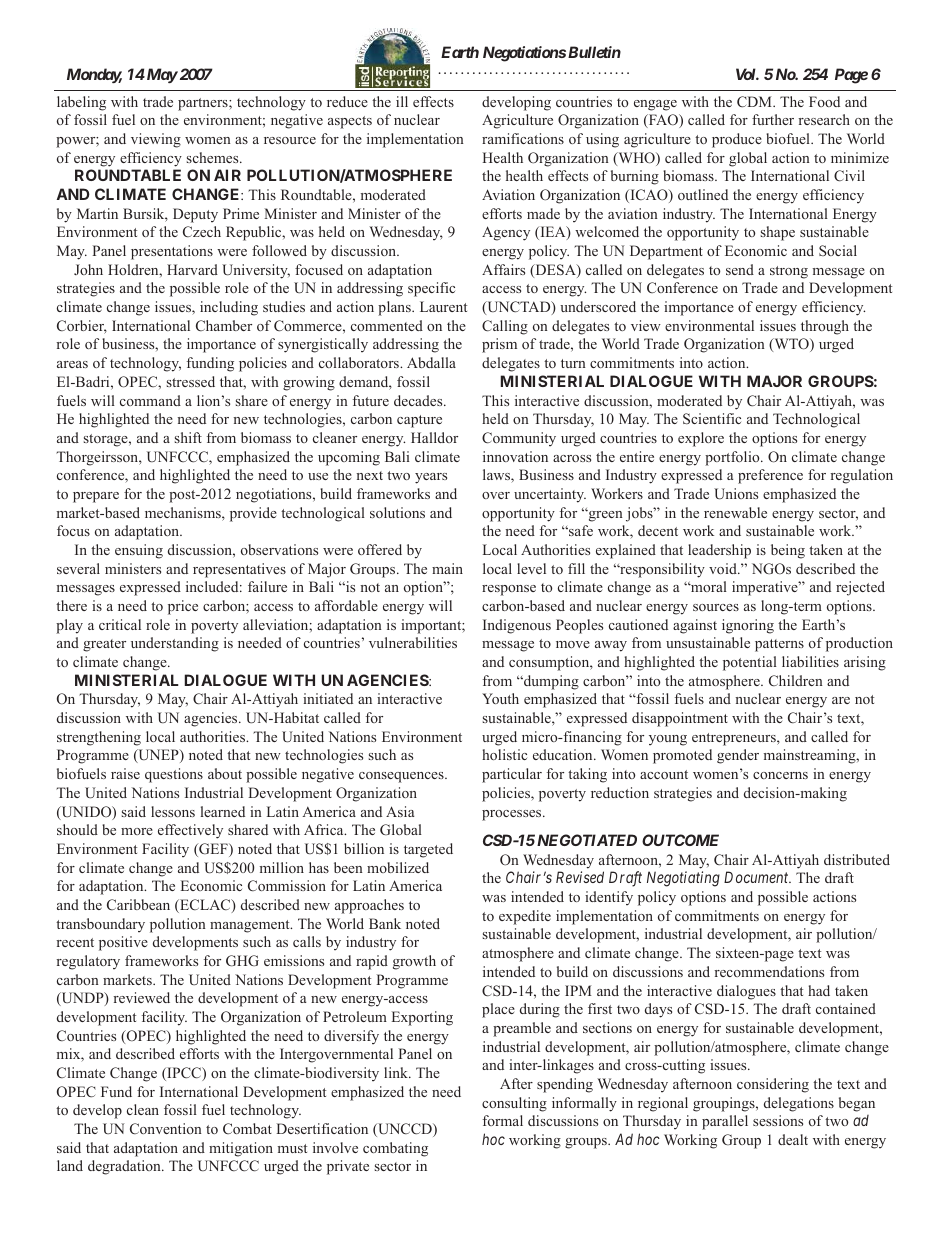 The image size is (952, 1233). I want to click on ramifications, so click(523, 138).
